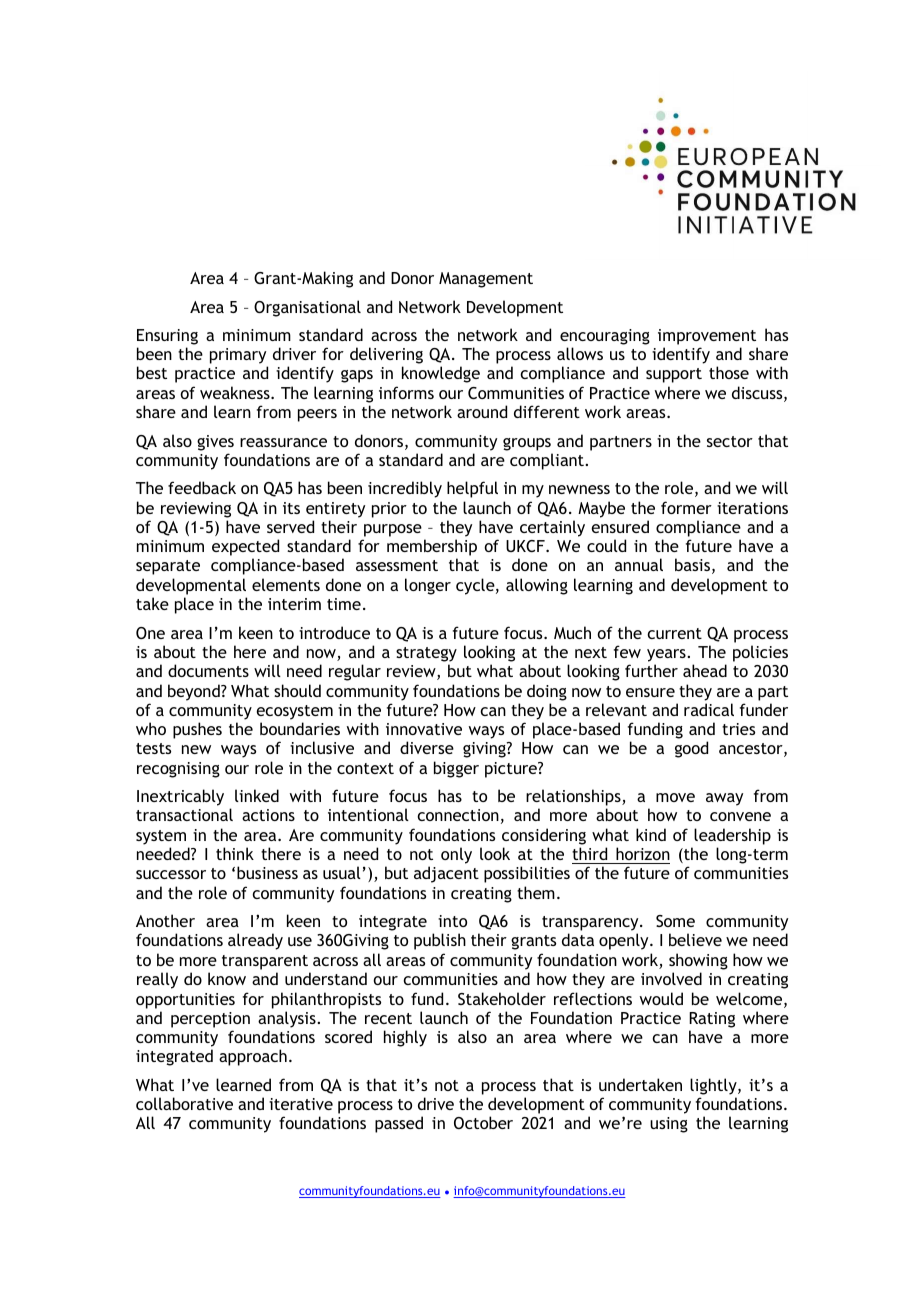 This document has height=1308, width=924. What do you see at coordinates (707, 337) in the document?
I see `improvement` at bounding box center [707, 337].
